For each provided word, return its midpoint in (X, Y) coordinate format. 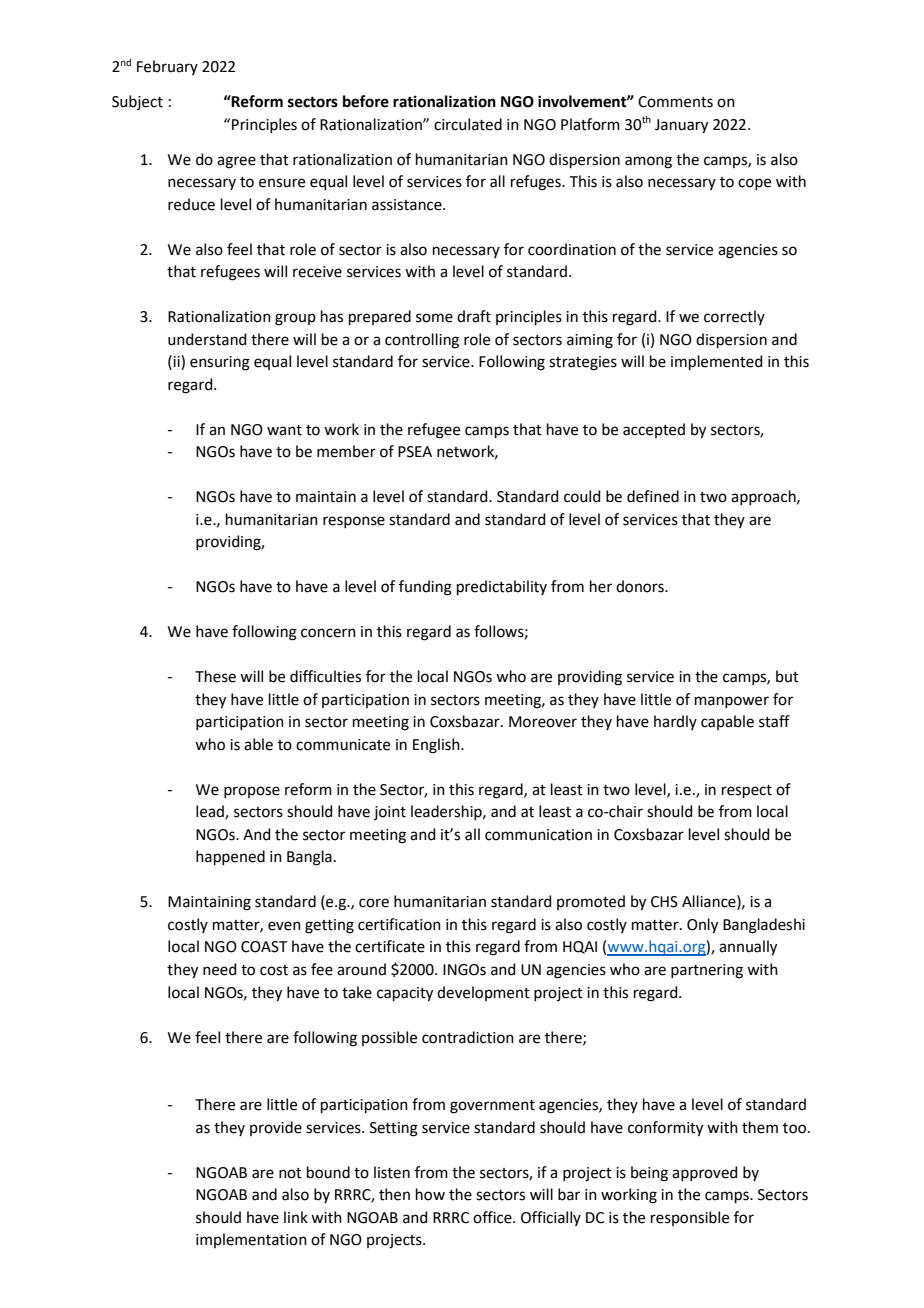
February (167, 67)
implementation (251, 1240)
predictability (502, 587)
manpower (732, 702)
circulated (468, 124)
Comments (675, 102)
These (215, 676)
